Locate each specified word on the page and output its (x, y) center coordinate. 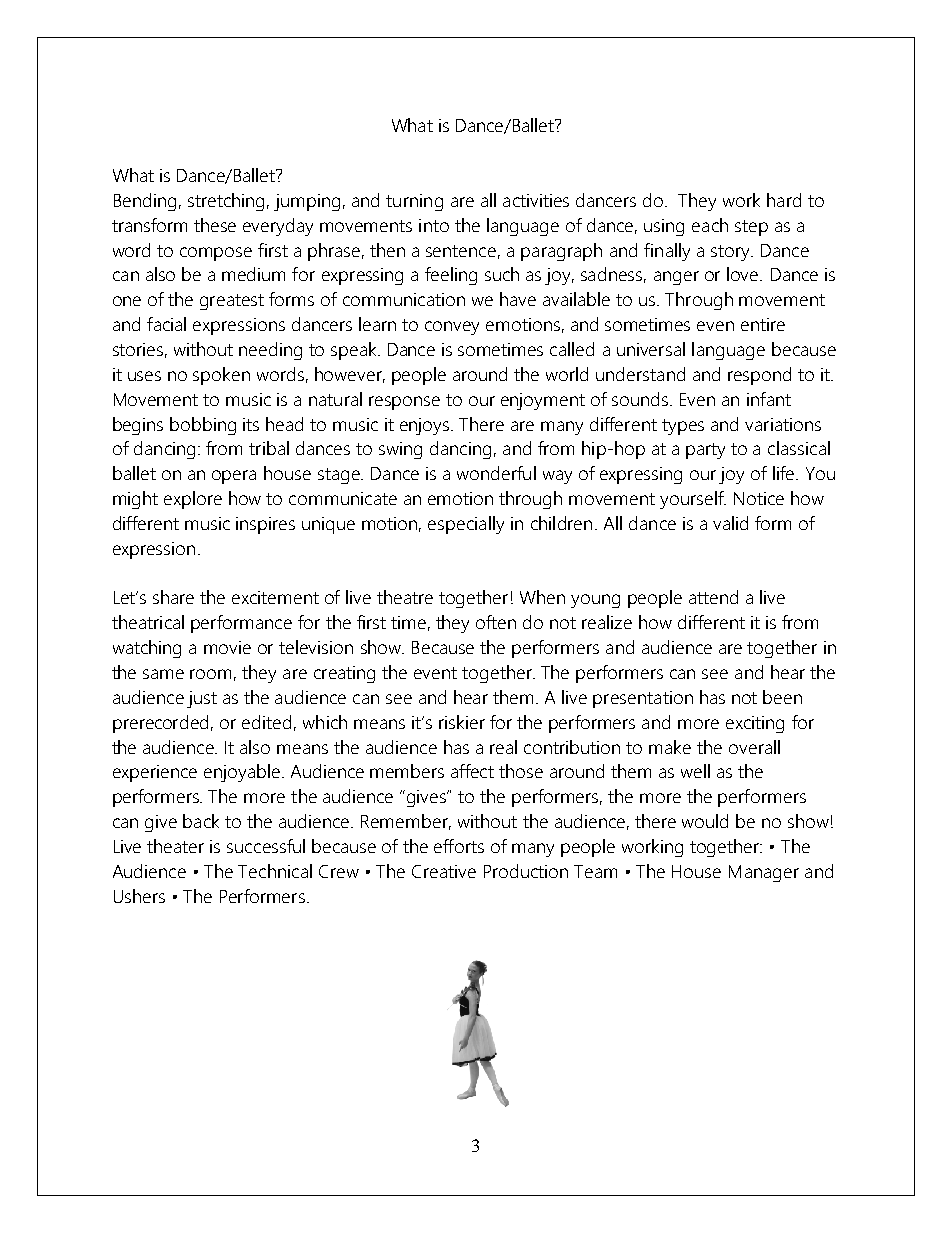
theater (175, 846)
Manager (764, 873)
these (215, 225)
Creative (444, 871)
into (434, 225)
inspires (265, 525)
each (710, 225)
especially (466, 525)
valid (730, 523)
